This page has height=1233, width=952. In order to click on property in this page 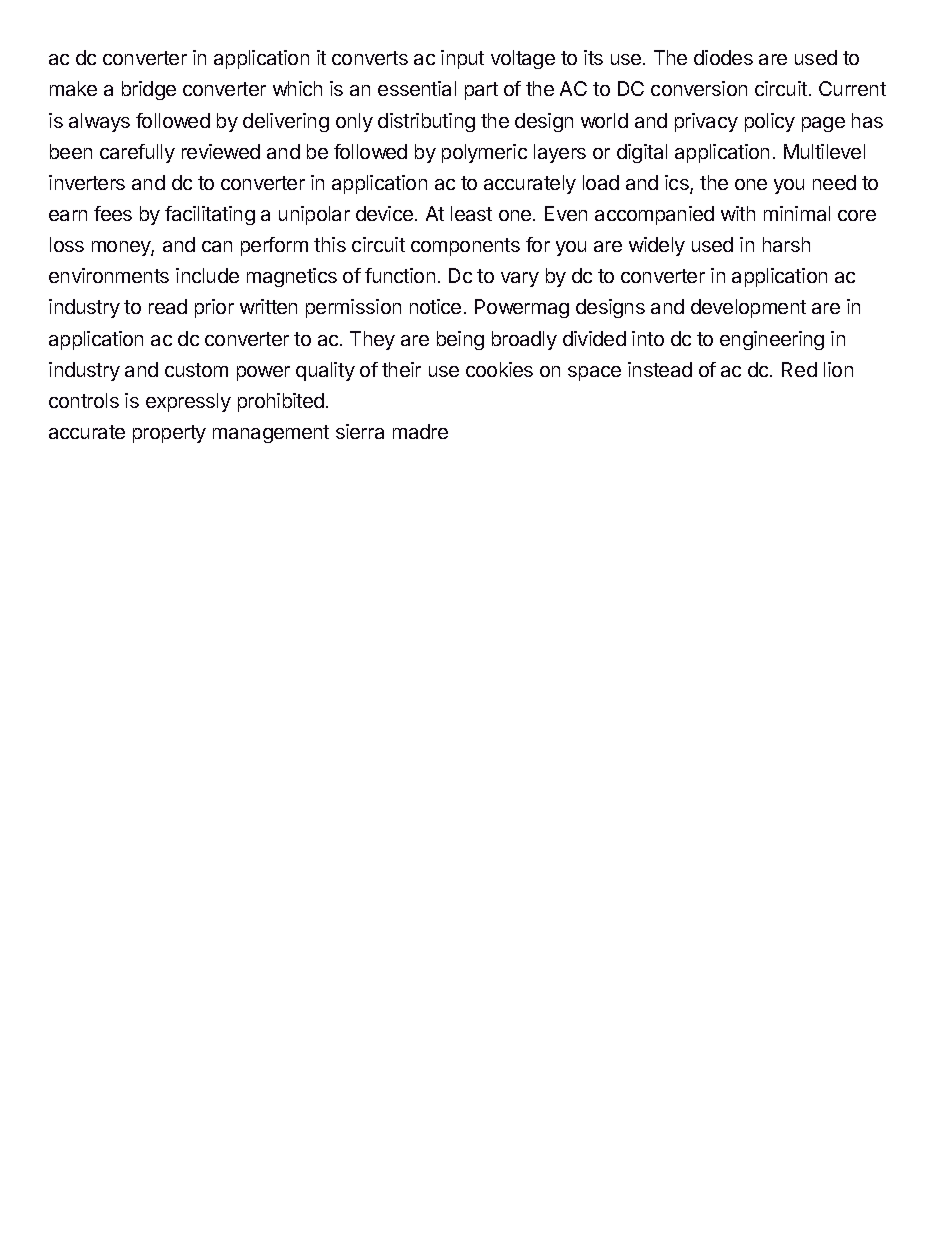, I will do `click(169, 434)`.
